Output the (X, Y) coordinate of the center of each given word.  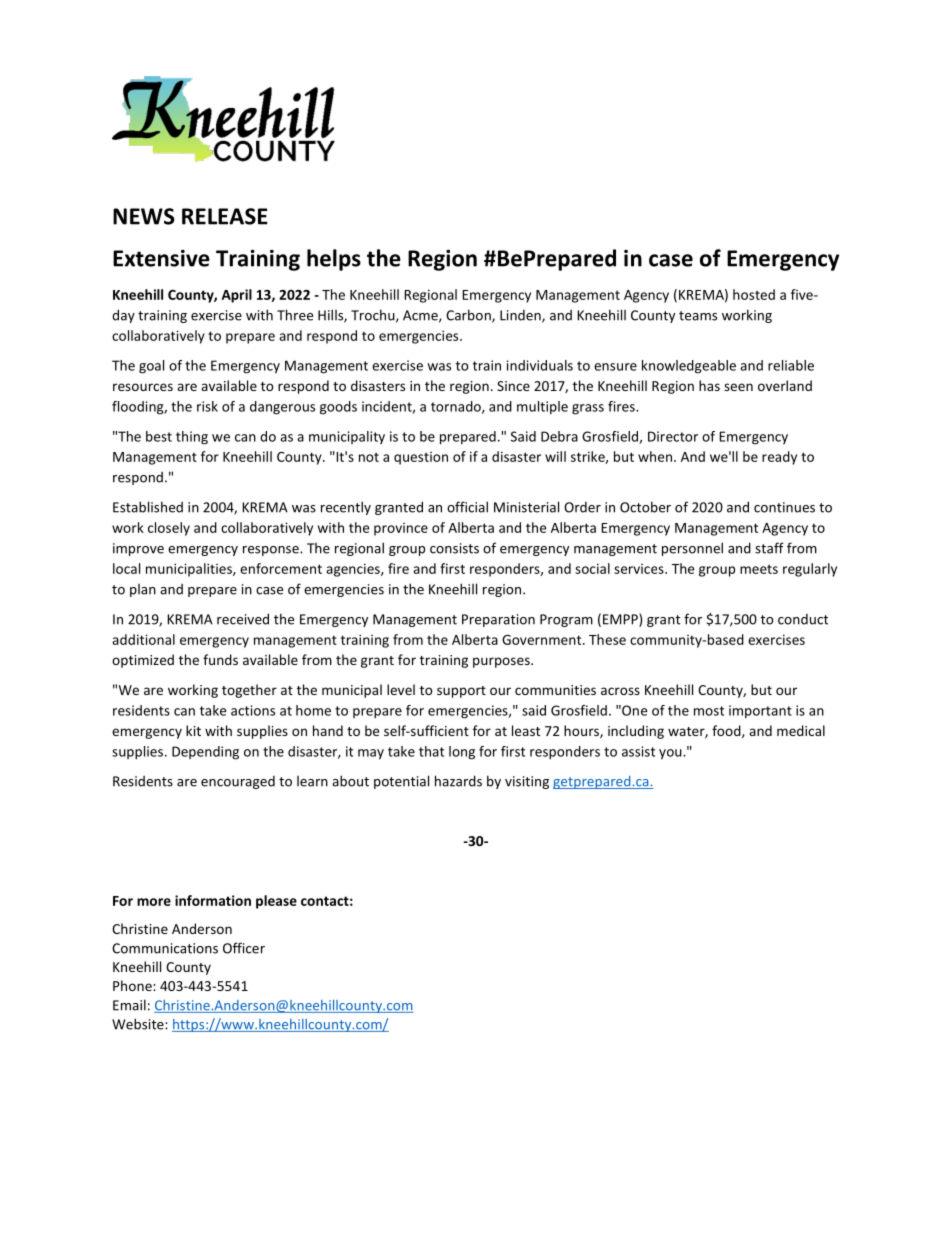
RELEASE (225, 216)
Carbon (469, 316)
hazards (458, 781)
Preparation (498, 620)
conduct (803, 619)
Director (673, 436)
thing (192, 438)
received (243, 619)
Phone (133, 985)
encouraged (238, 782)
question (421, 458)
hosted (754, 294)
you (671, 754)
